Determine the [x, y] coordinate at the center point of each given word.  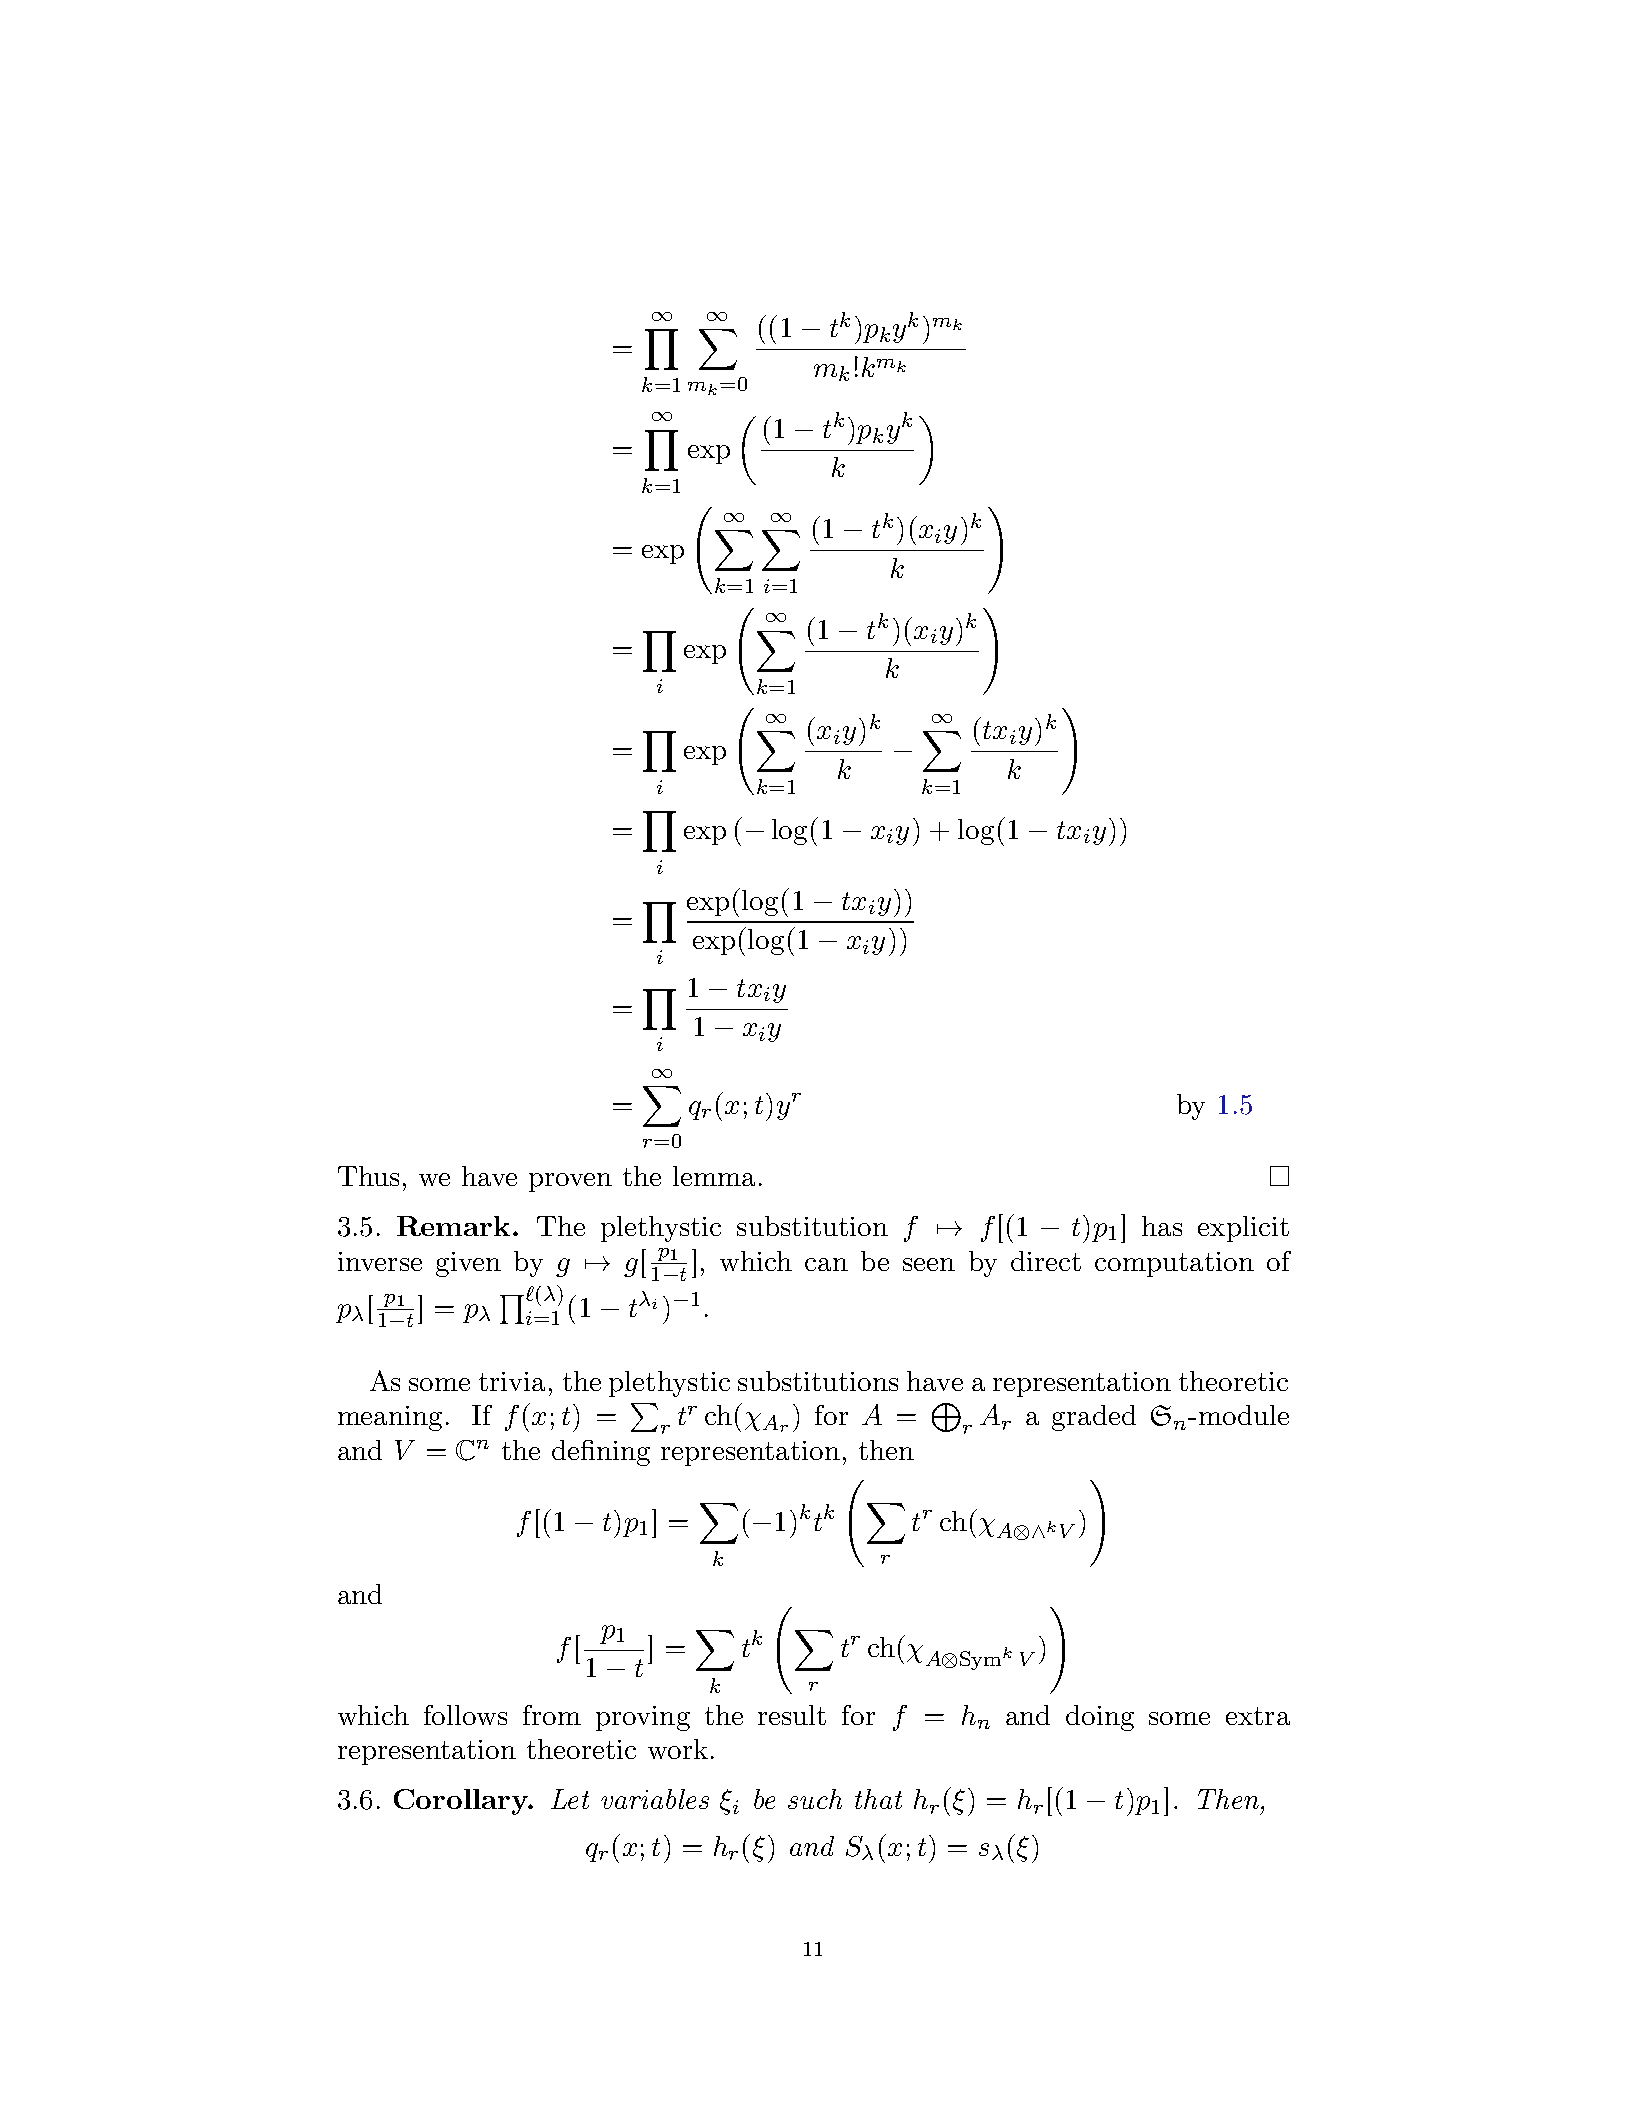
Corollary [462, 1802]
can [826, 1264]
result [792, 1715]
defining [601, 1453]
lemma [714, 1176]
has [1162, 1226]
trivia [512, 1381]
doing [1100, 1718]
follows [465, 1715]
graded [1094, 1418]
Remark [453, 1226]
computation [1174, 1264]
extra [1258, 1716]
